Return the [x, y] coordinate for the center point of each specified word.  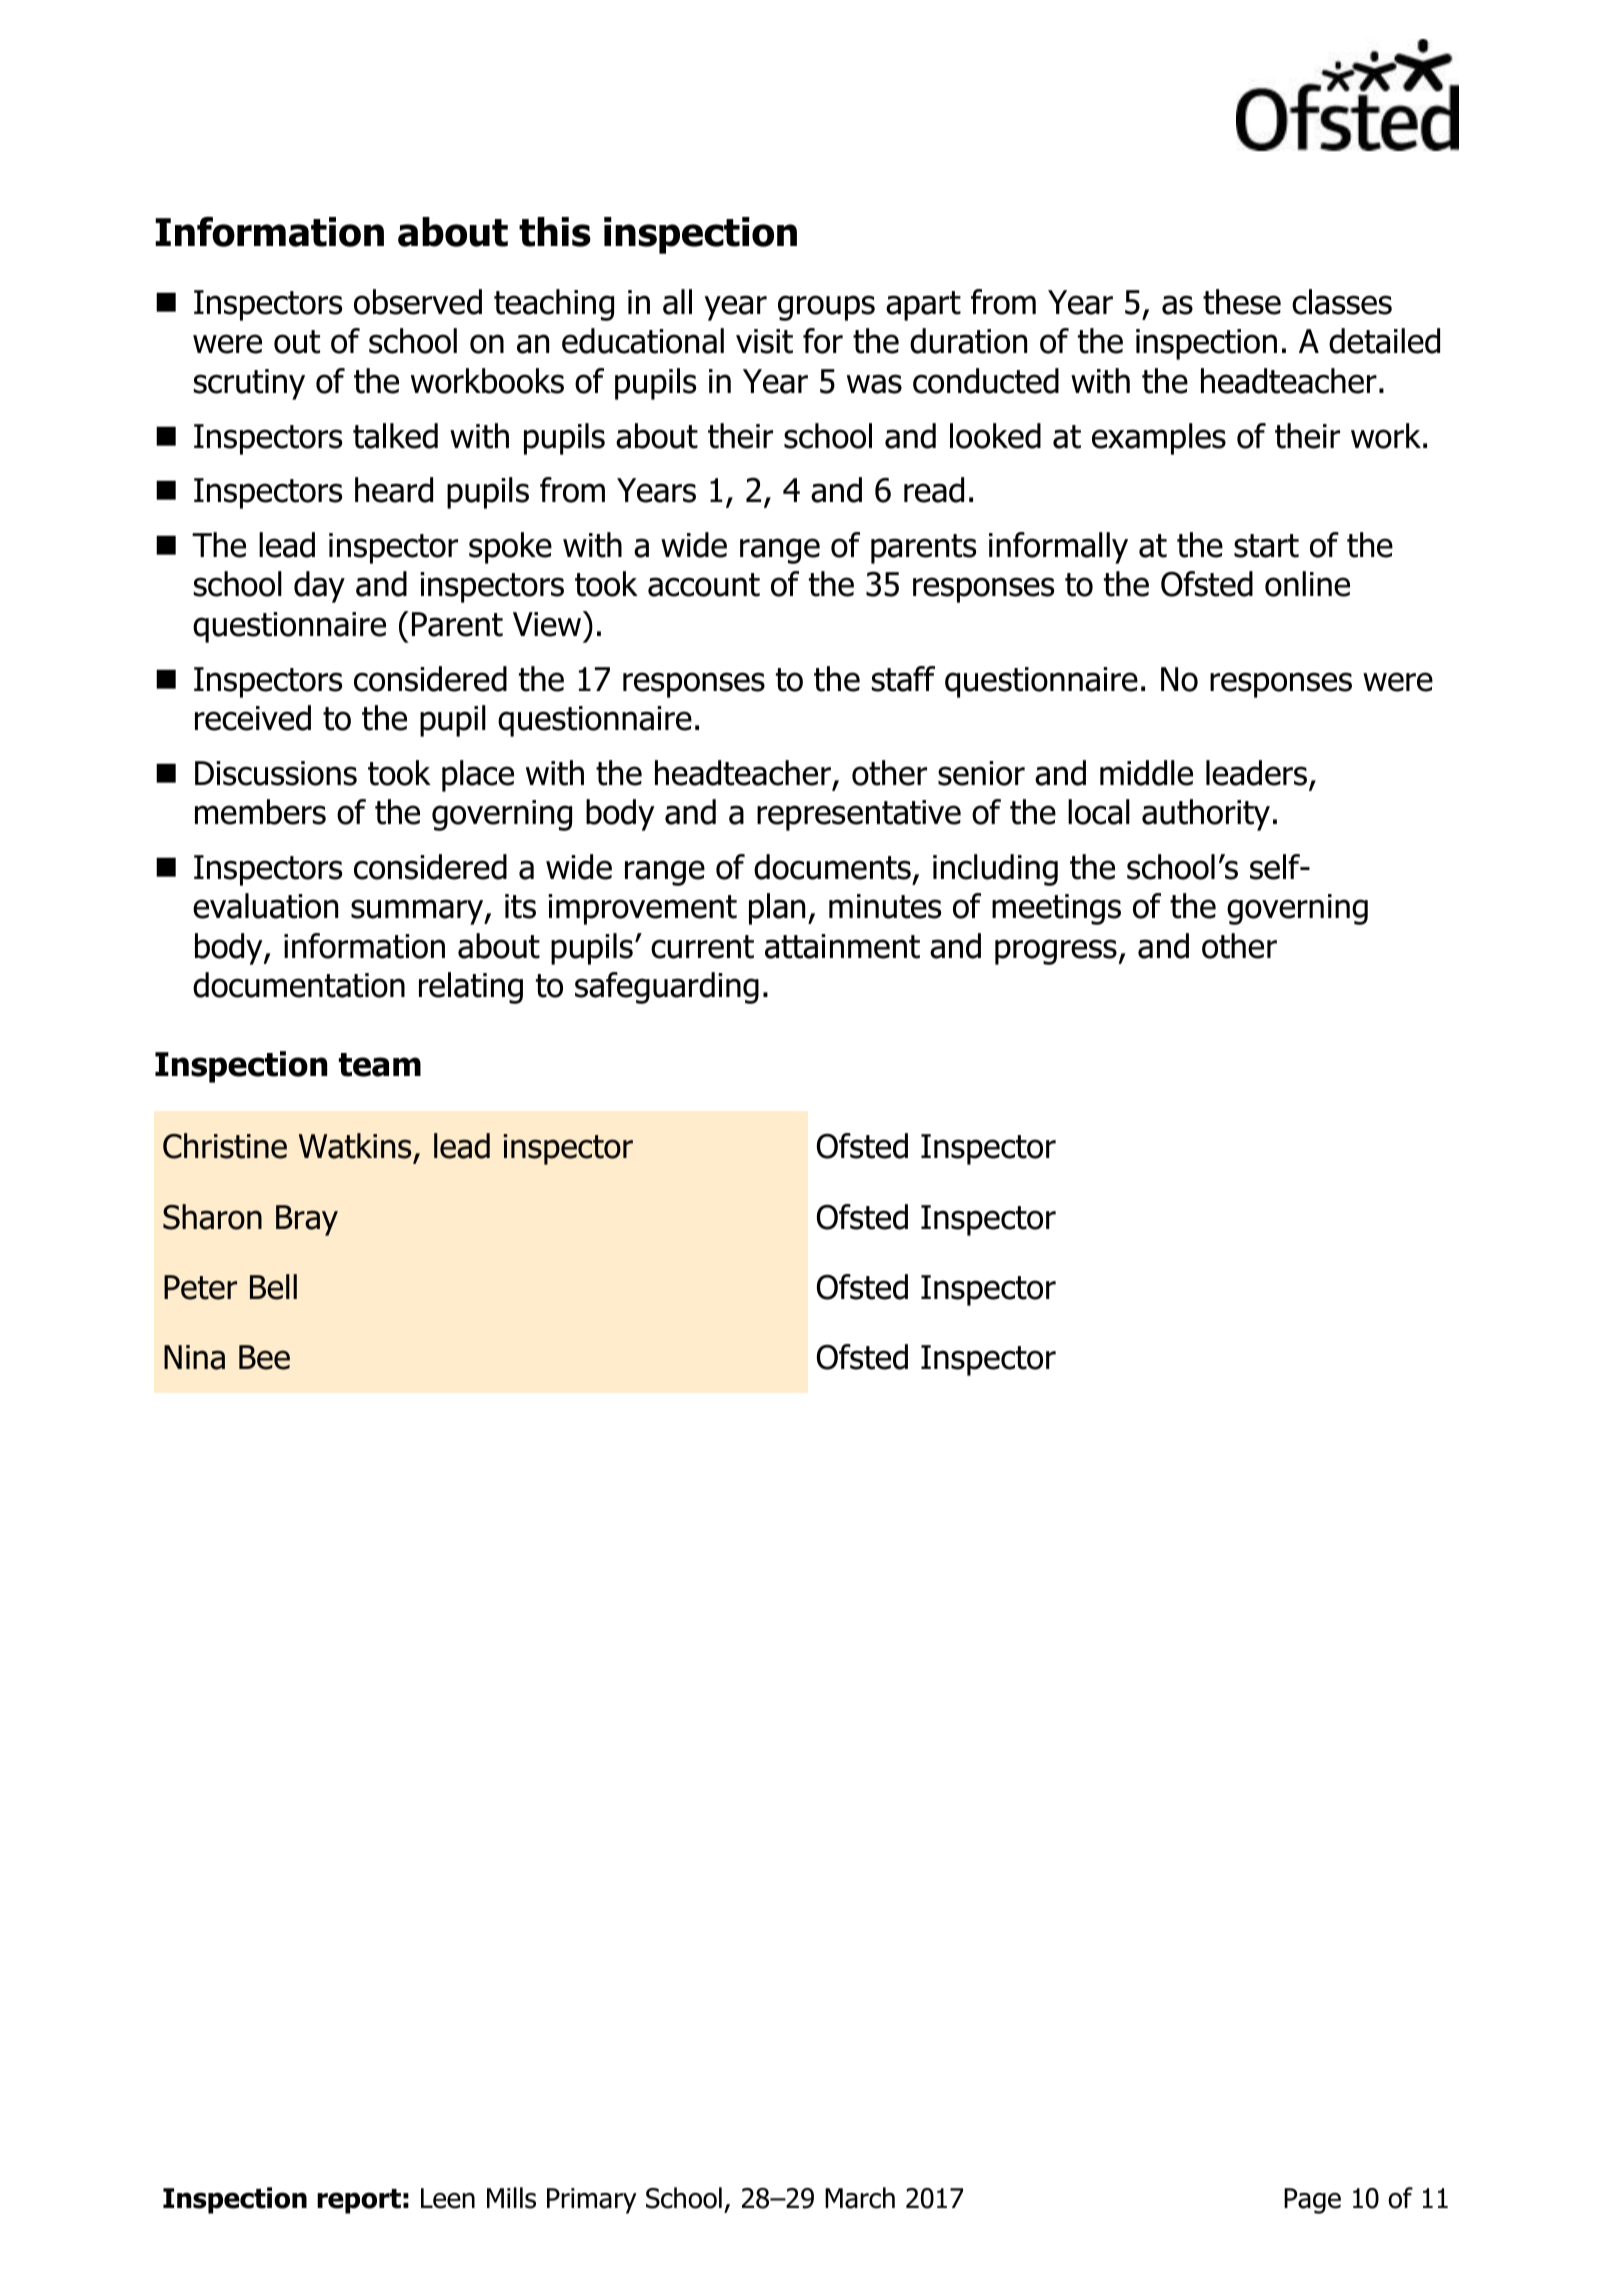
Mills [511, 2198]
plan [777, 909]
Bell [273, 1287]
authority [1206, 815]
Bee [264, 1357]
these [1242, 302]
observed [418, 302]
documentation [299, 985]
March [860, 2198]
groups [826, 308]
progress [1056, 952]
